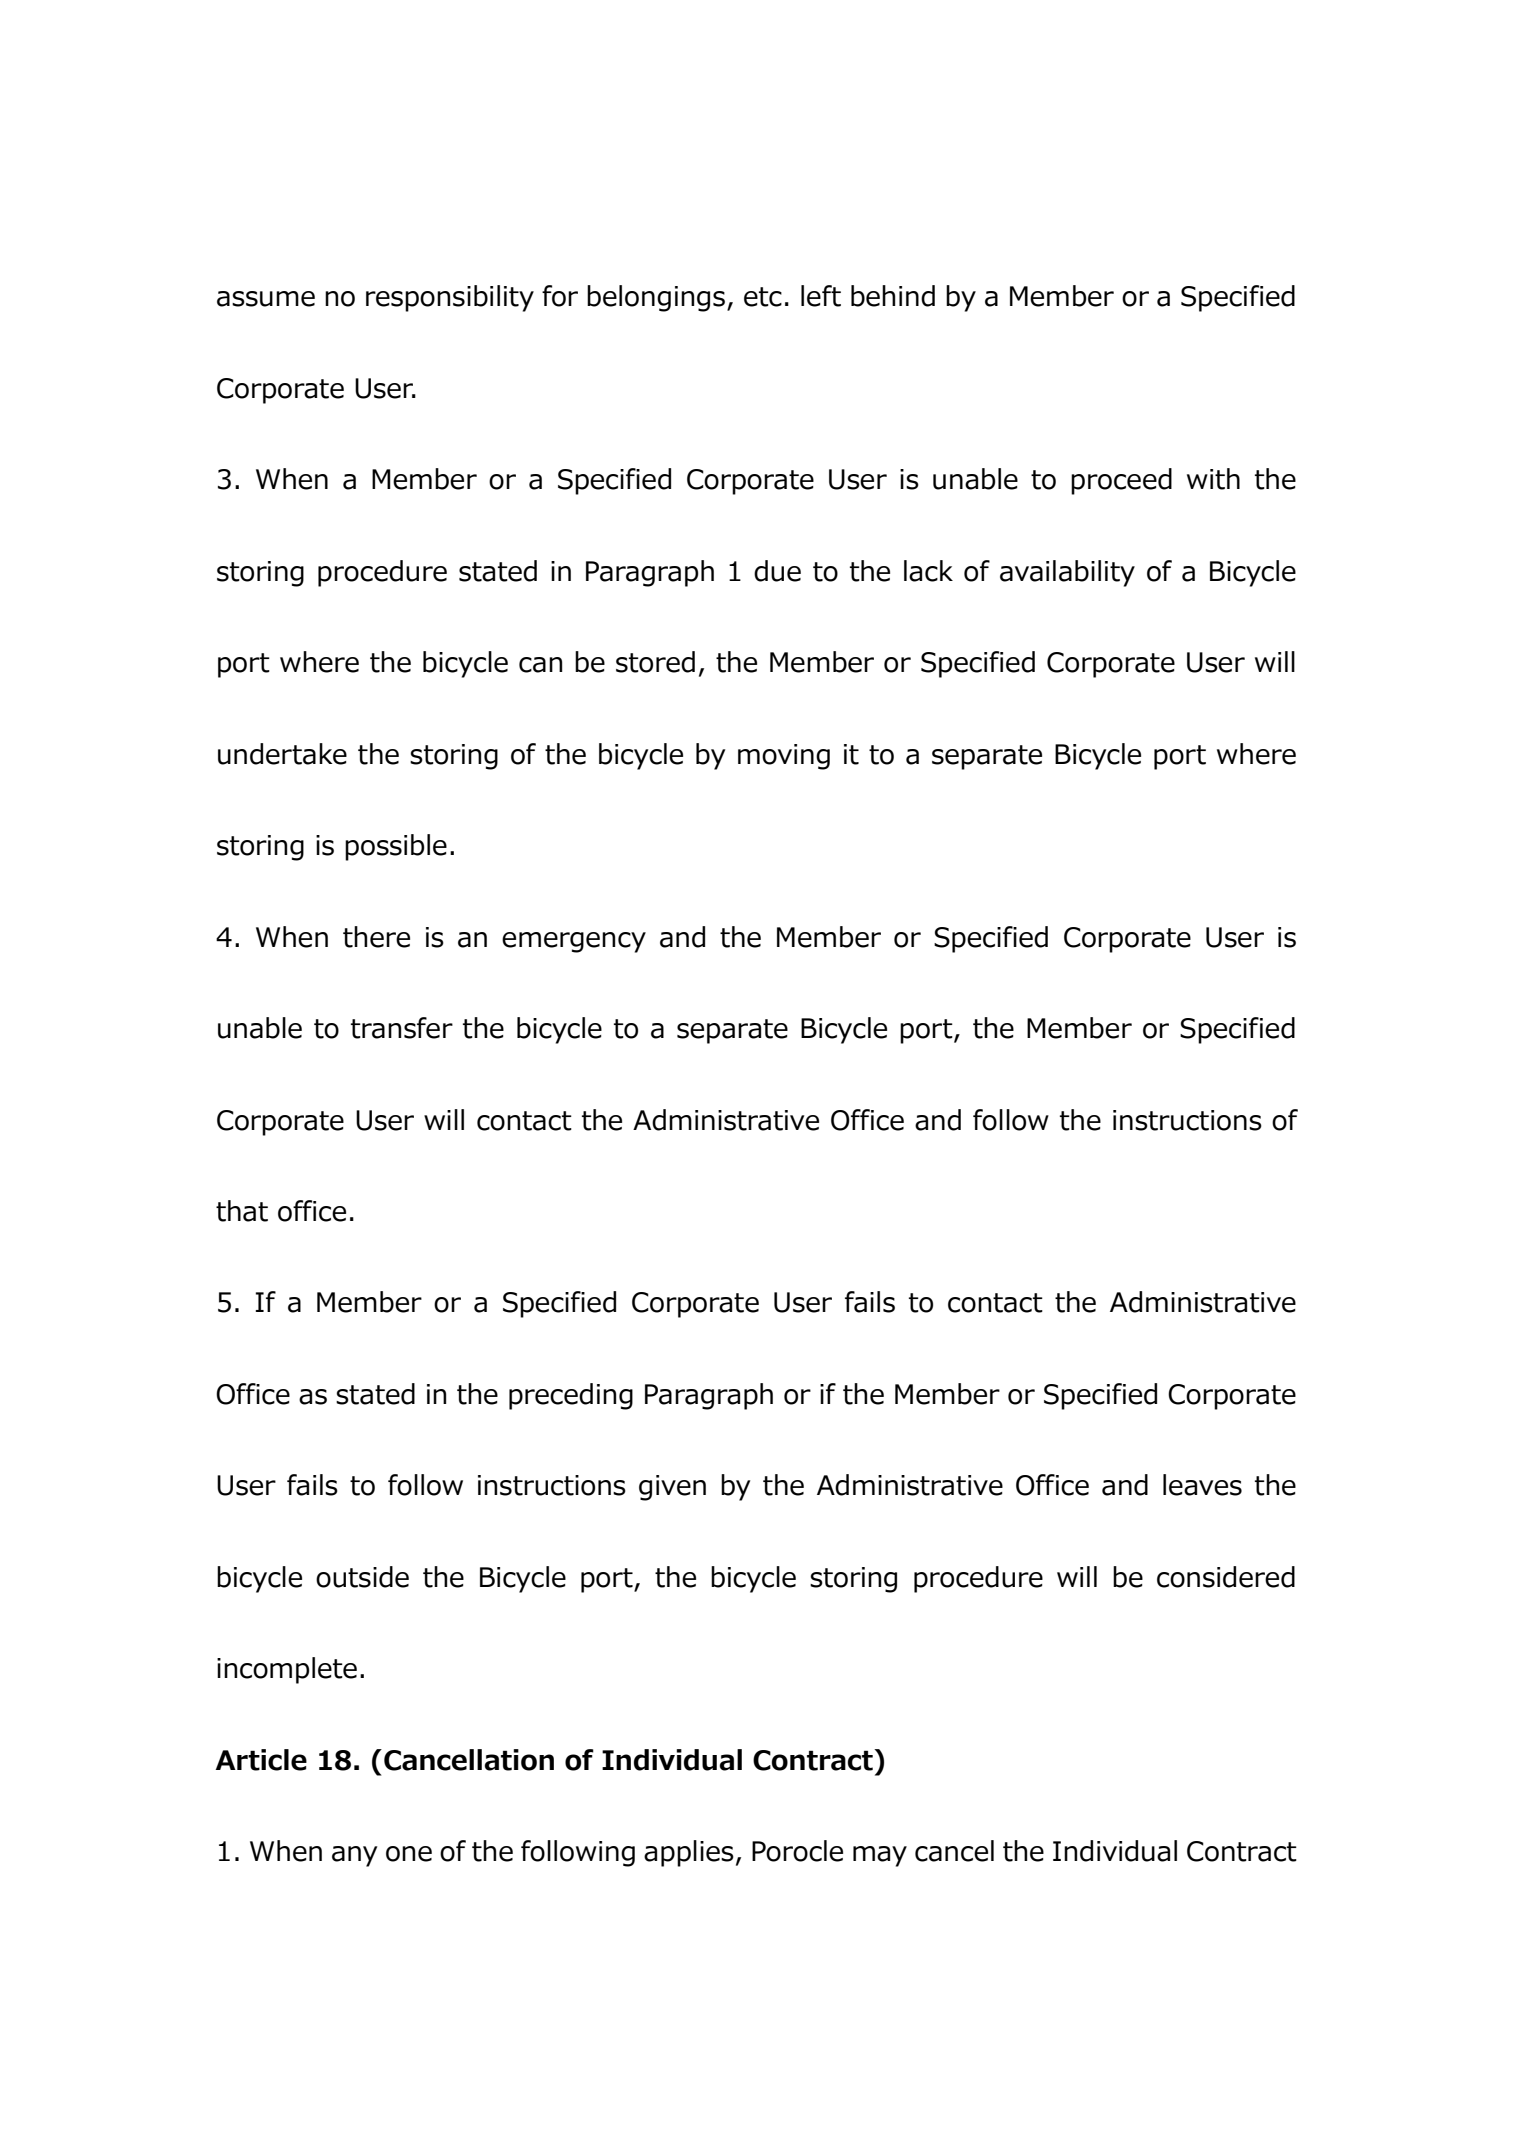 Image resolution: width=1513 pixels, height=2139 pixels. Describe the element at coordinates (784, 757) in the document. I see `moving` at that location.
